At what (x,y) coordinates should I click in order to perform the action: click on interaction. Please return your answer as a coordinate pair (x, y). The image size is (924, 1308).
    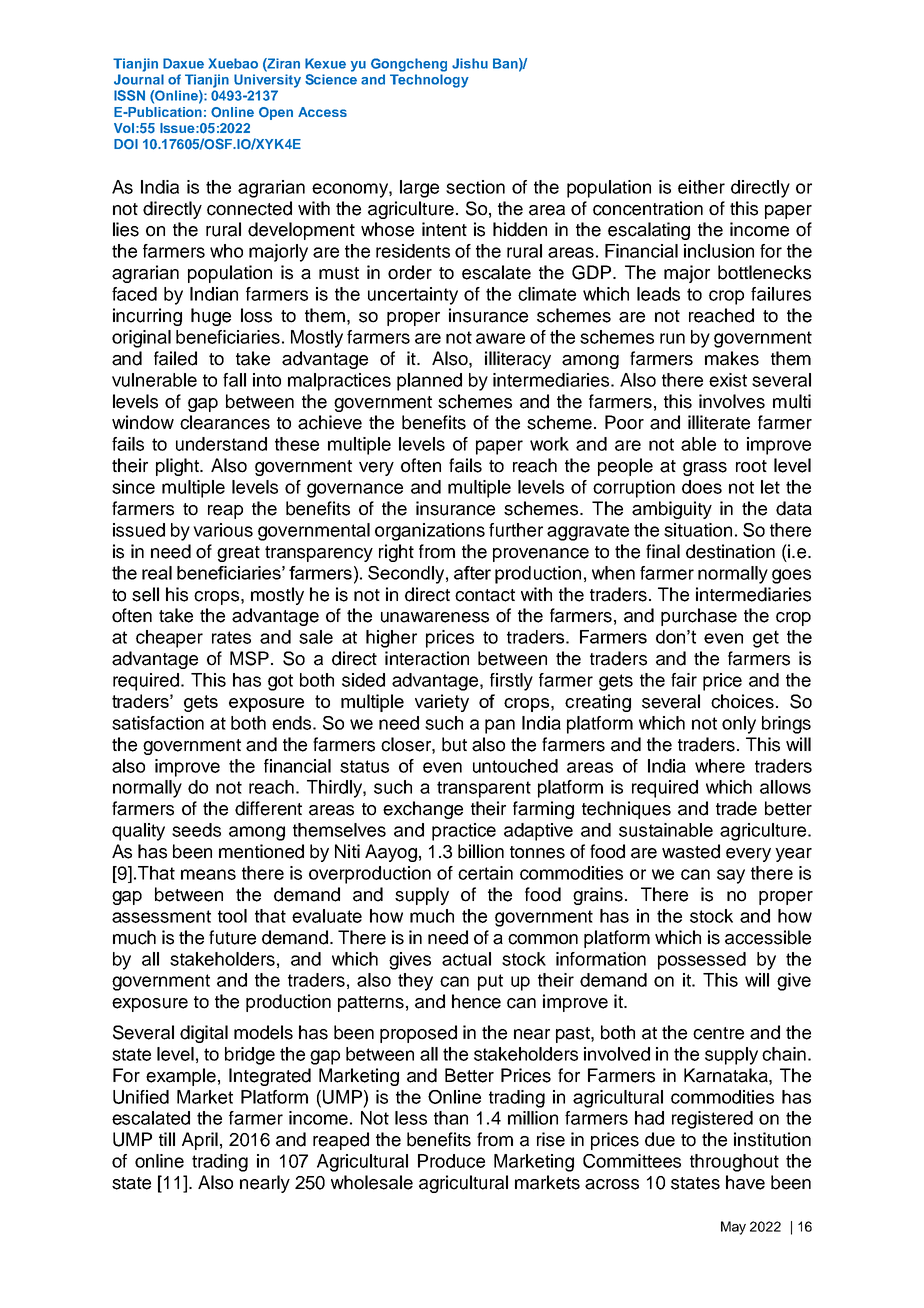
    Looking at the image, I should click on (427, 658).
